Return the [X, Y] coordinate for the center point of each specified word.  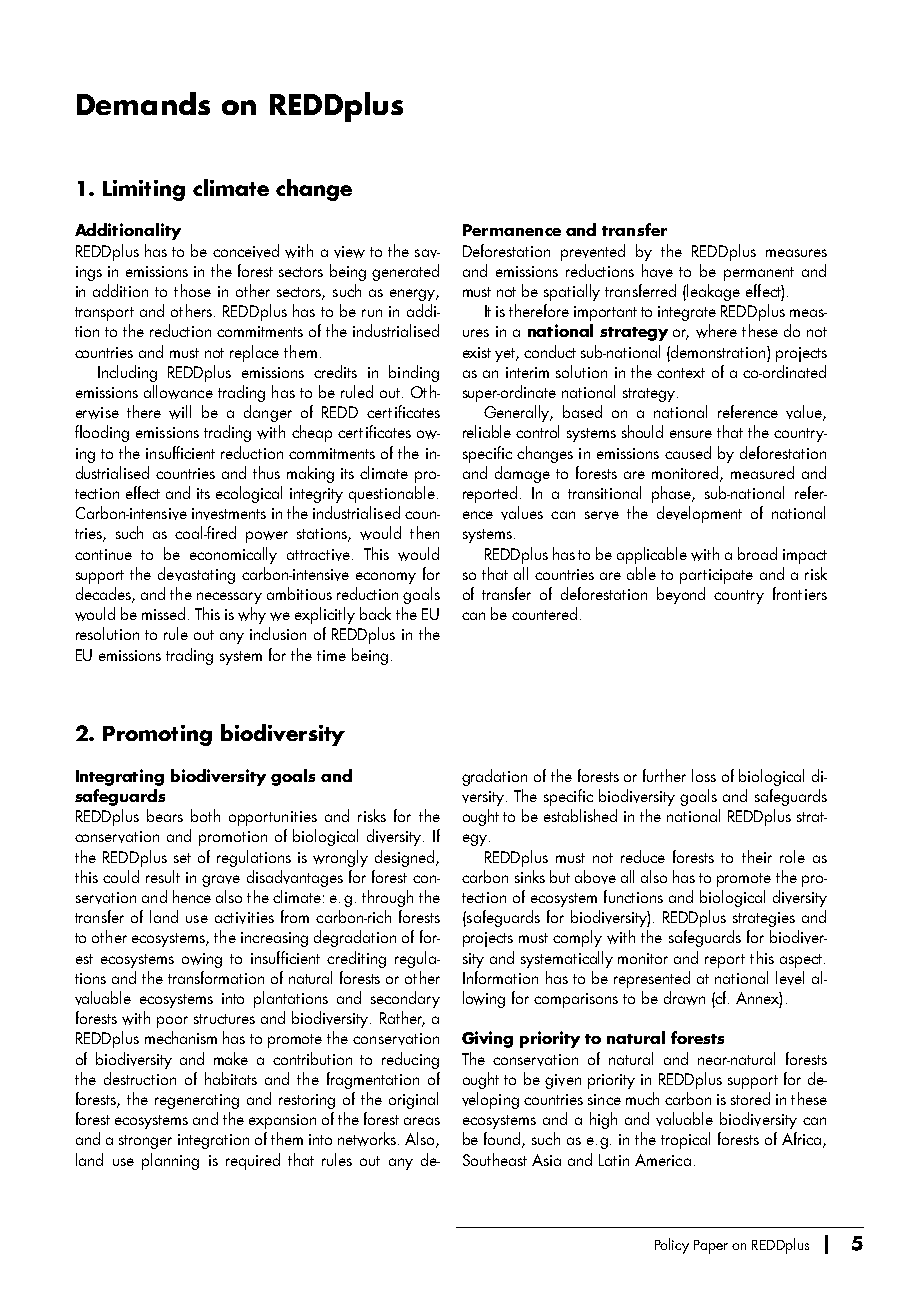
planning [170, 1161]
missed [163, 613]
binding [414, 373]
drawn [684, 998]
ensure [691, 434]
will [180, 412]
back [375, 613]
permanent [759, 274]
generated [405, 272]
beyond [681, 595]
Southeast [495, 1159]
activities [244, 918]
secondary [405, 999]
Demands [143, 103]
